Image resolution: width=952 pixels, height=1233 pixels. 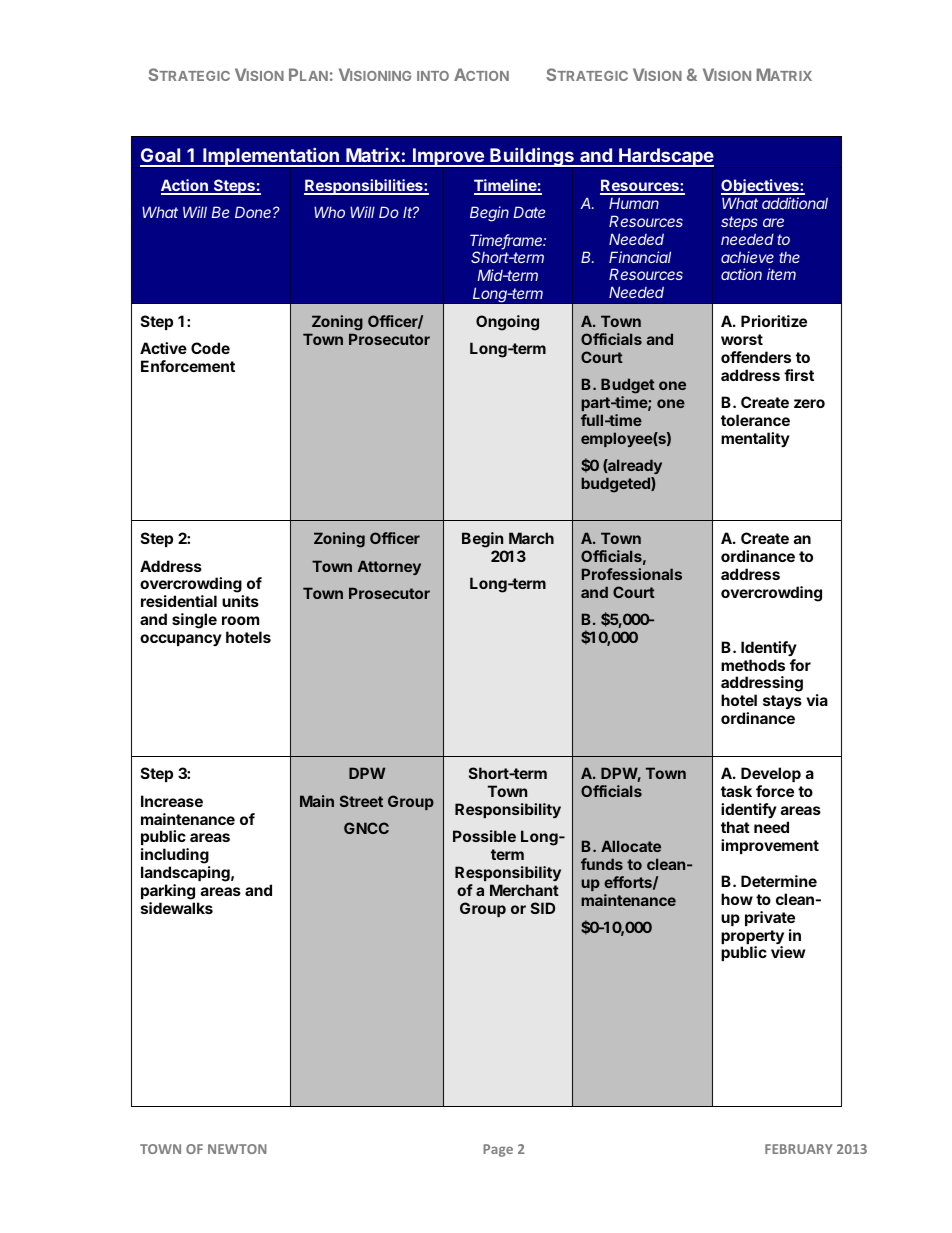 I want to click on Page, so click(x=498, y=1150).
